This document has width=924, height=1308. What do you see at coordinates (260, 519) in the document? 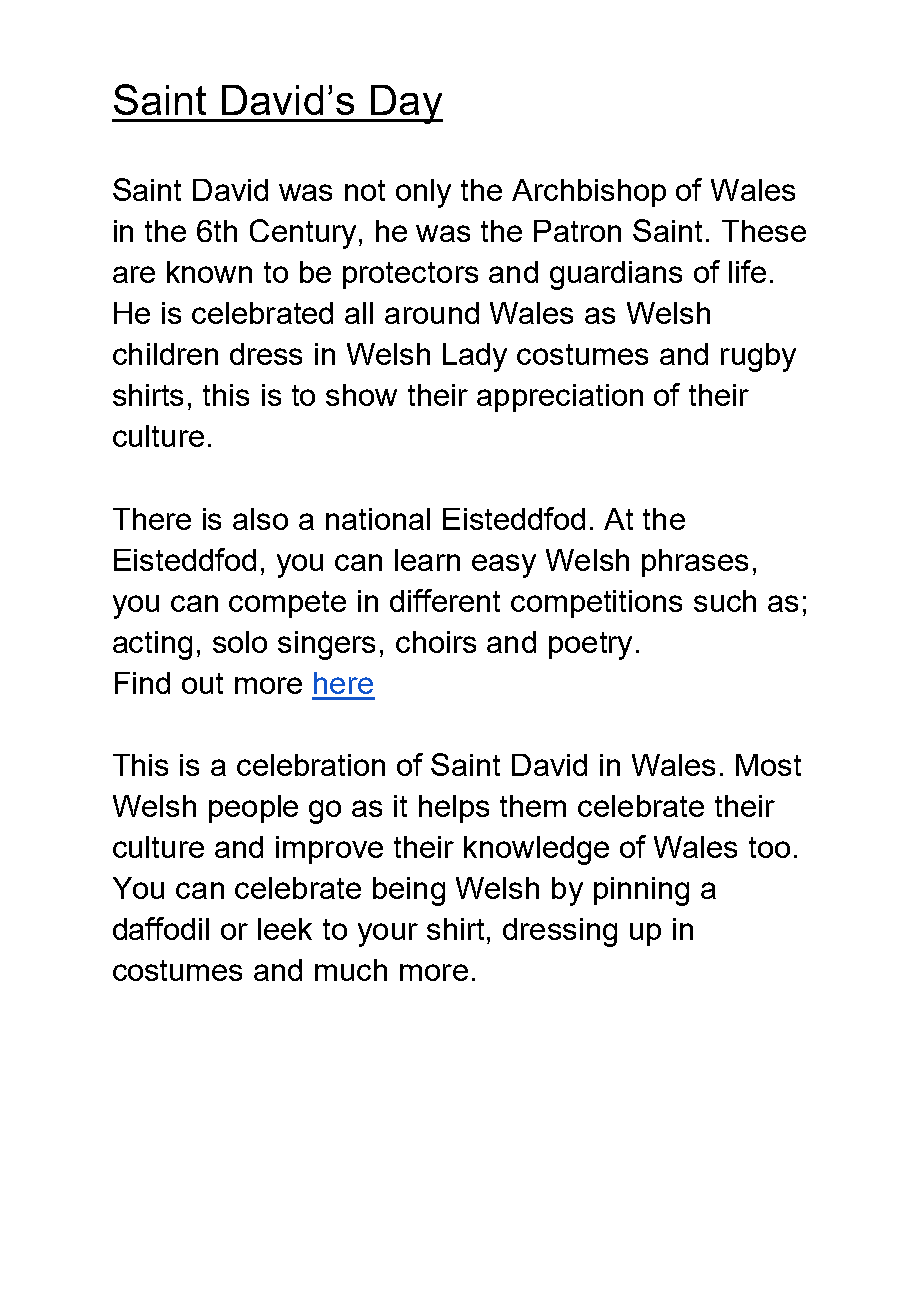
I see `also` at bounding box center [260, 519].
